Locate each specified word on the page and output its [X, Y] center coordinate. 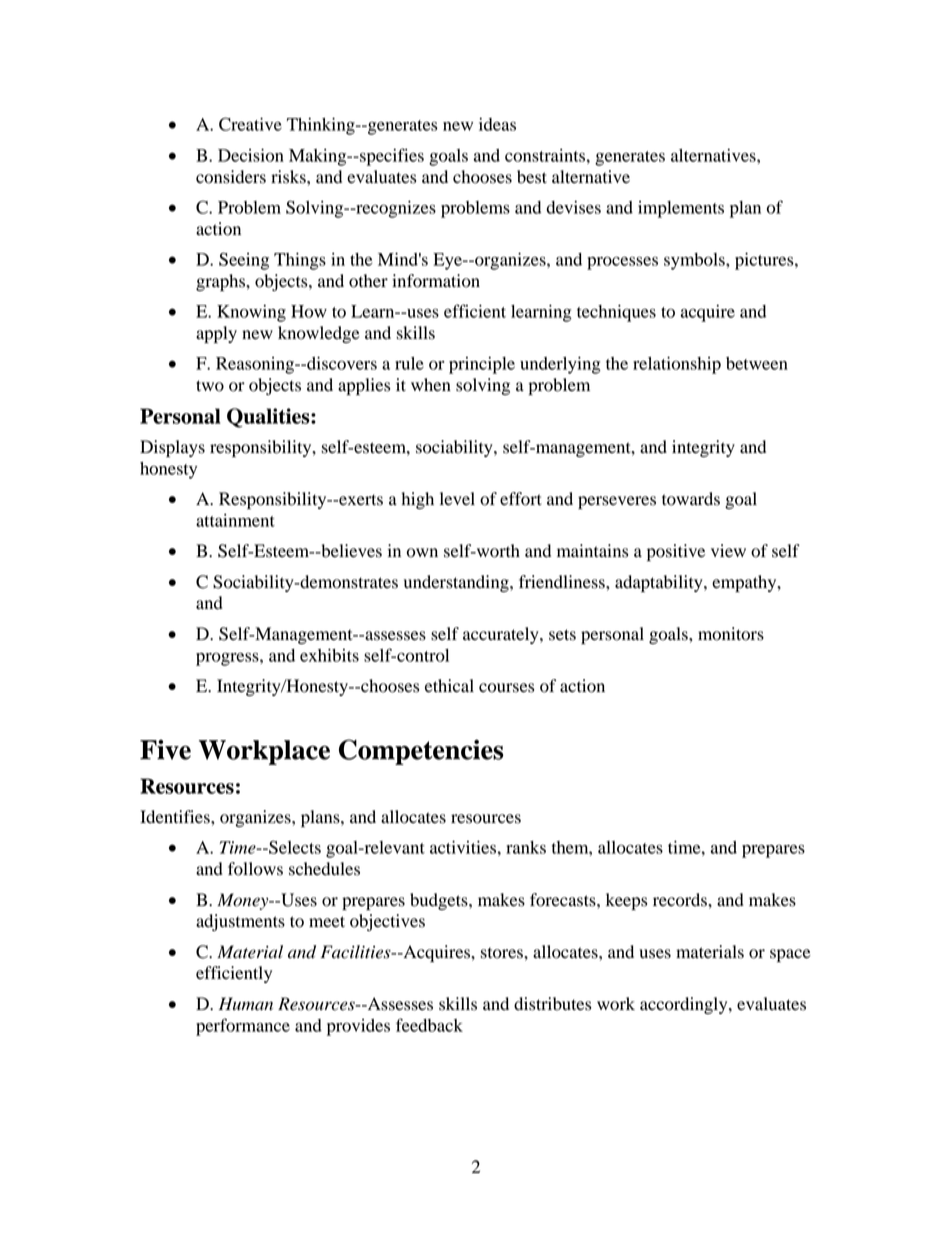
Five [165, 749]
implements [681, 209]
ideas [497, 124]
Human [246, 1004]
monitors [731, 634]
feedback [429, 1025]
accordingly [685, 1005]
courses [506, 688]
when [431, 385]
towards [691, 499]
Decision [251, 155]
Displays [172, 448]
